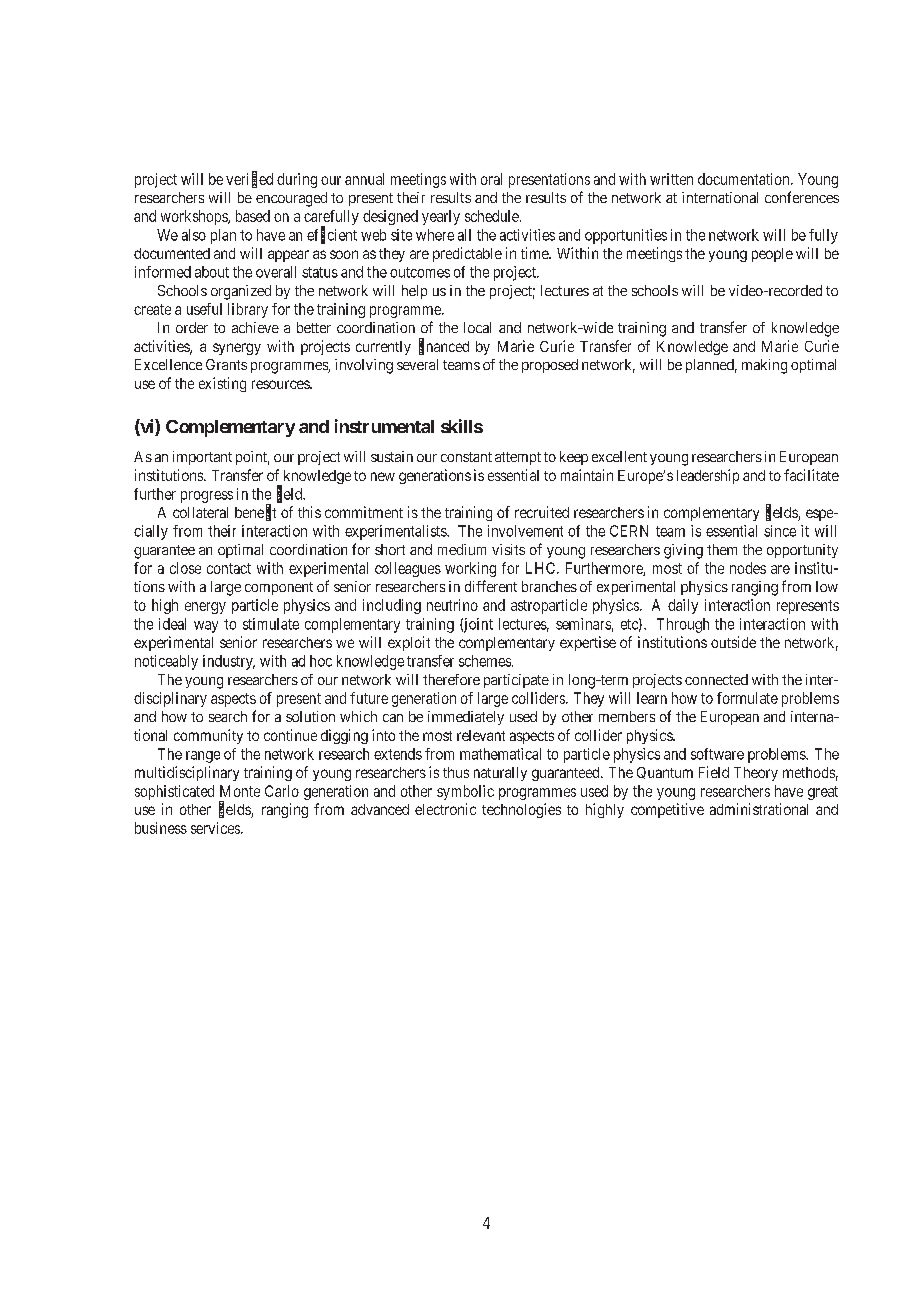 This page has height=1308, width=924. Describe the element at coordinates (493, 216) in the page. I see `schedule` at that location.
